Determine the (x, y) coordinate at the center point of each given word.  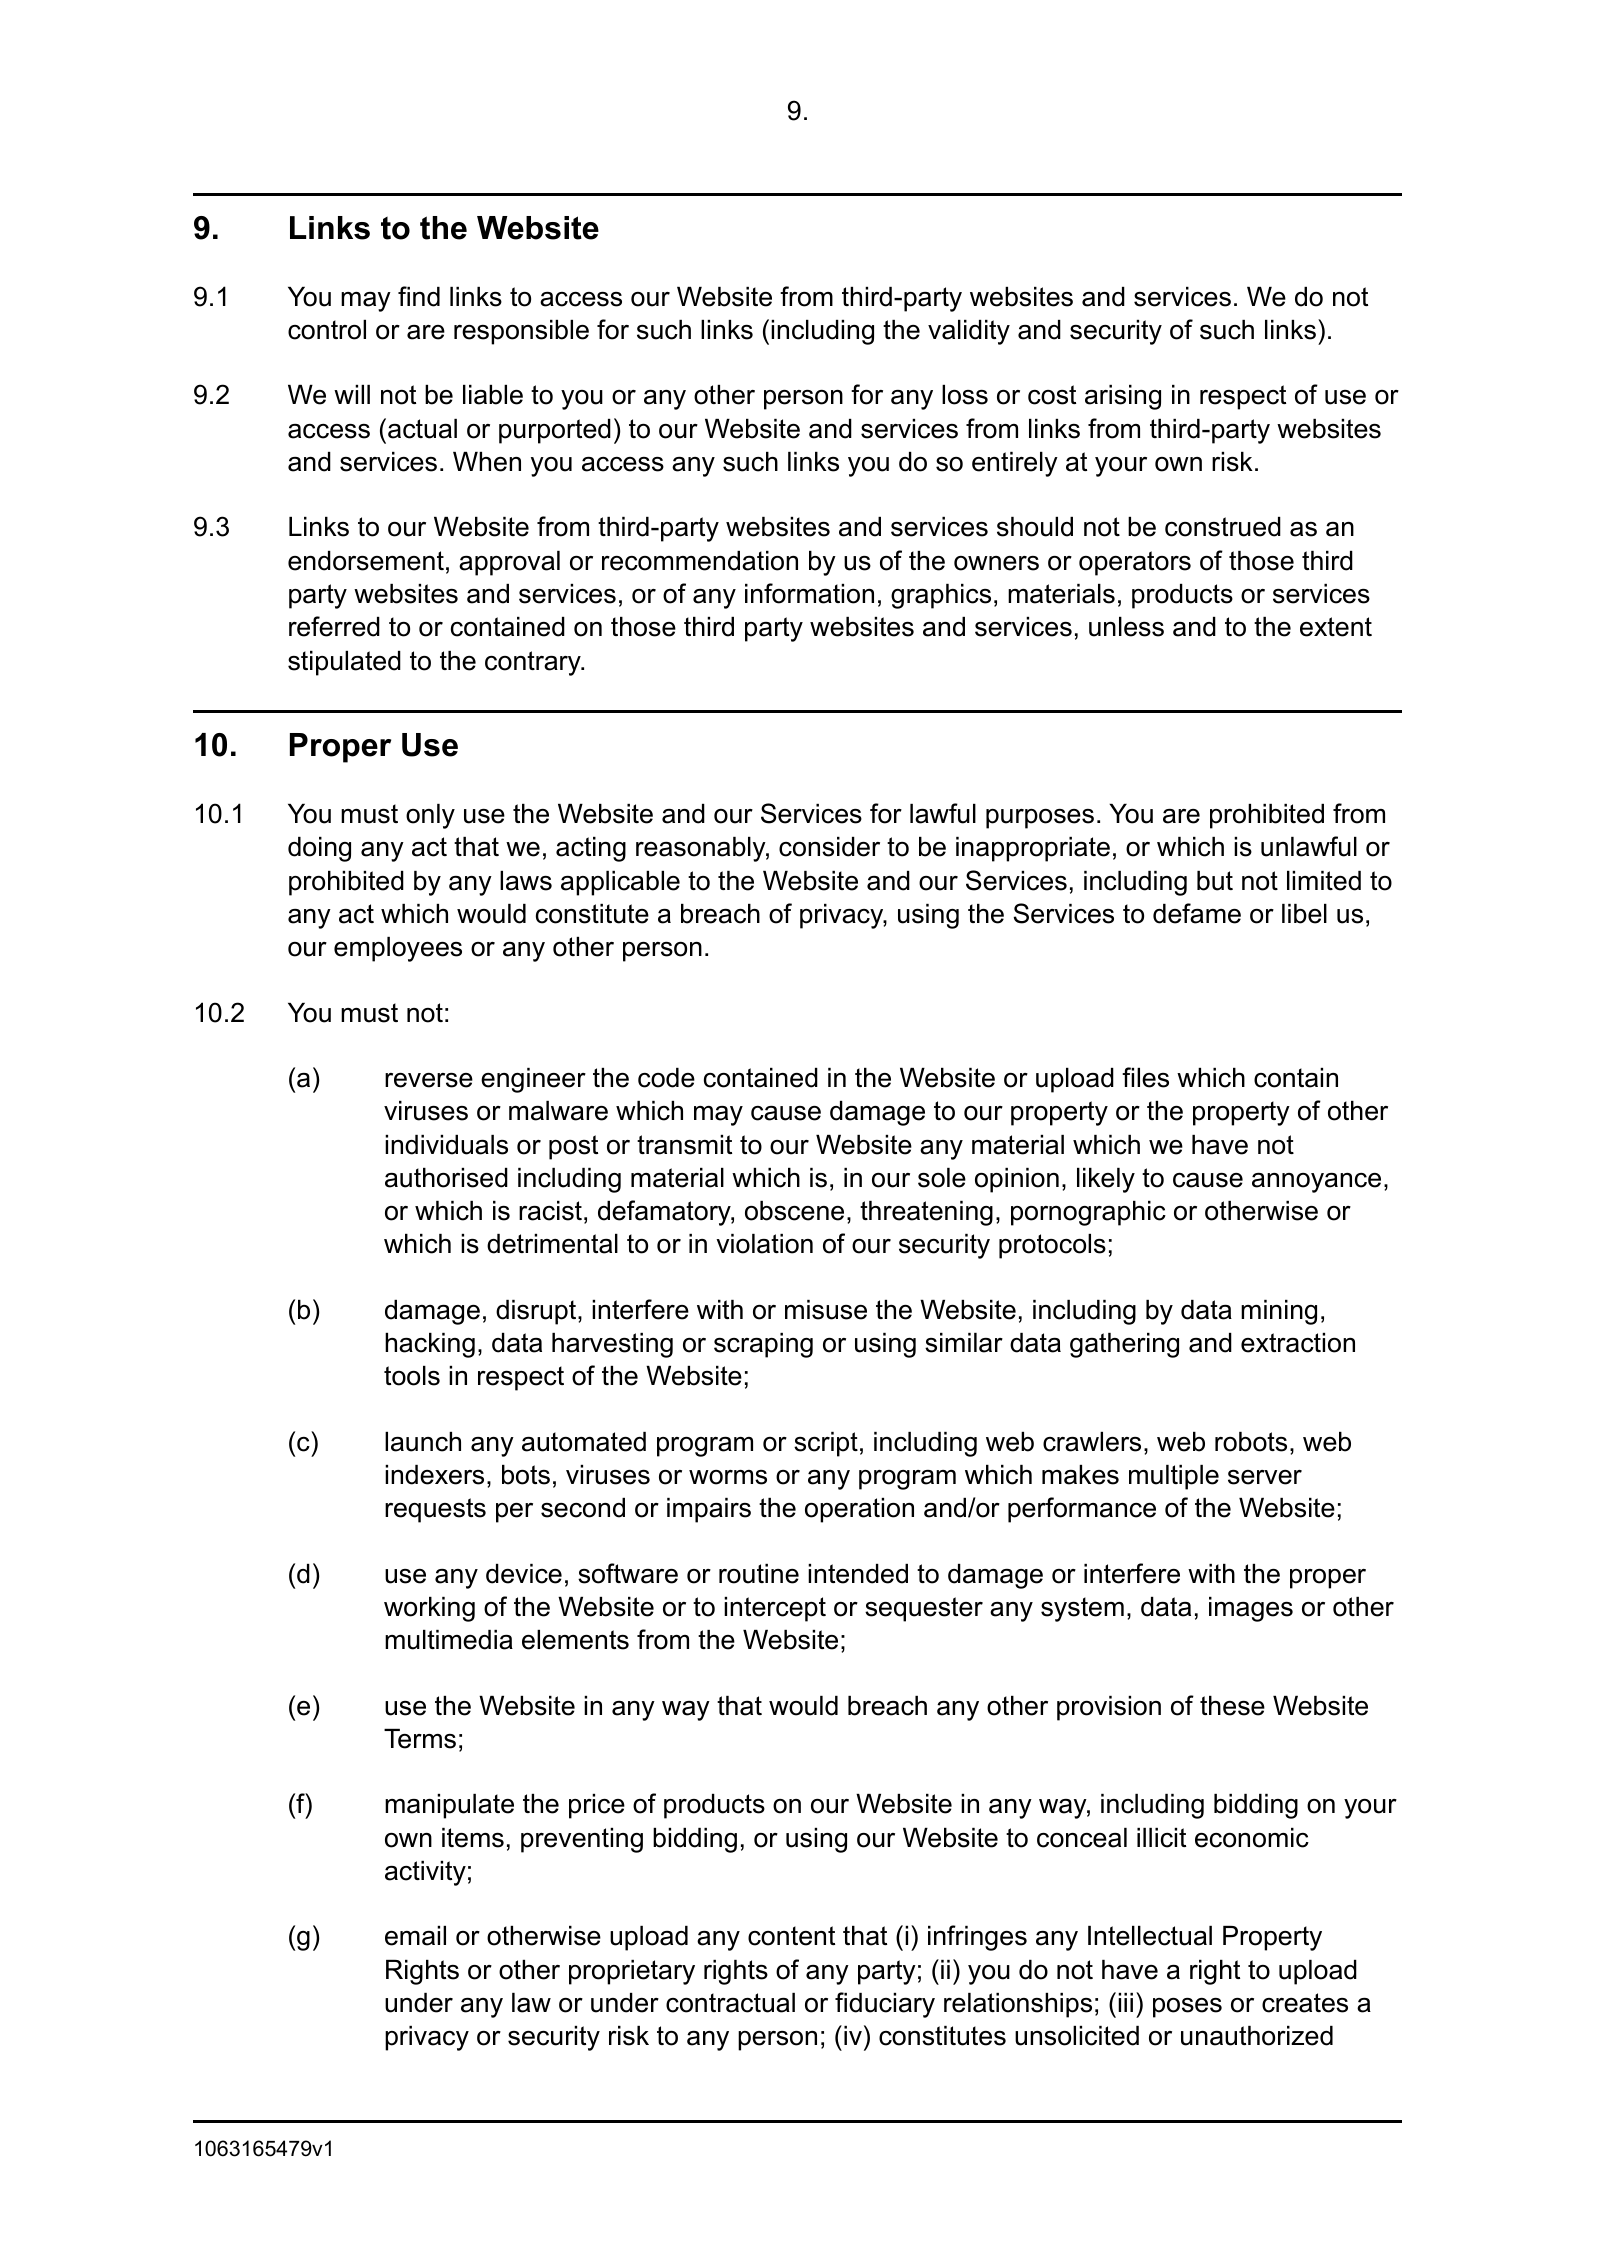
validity (969, 332)
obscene (794, 1211)
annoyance (1316, 1183)
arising (1123, 397)
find (419, 296)
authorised (446, 1178)
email (415, 1936)
